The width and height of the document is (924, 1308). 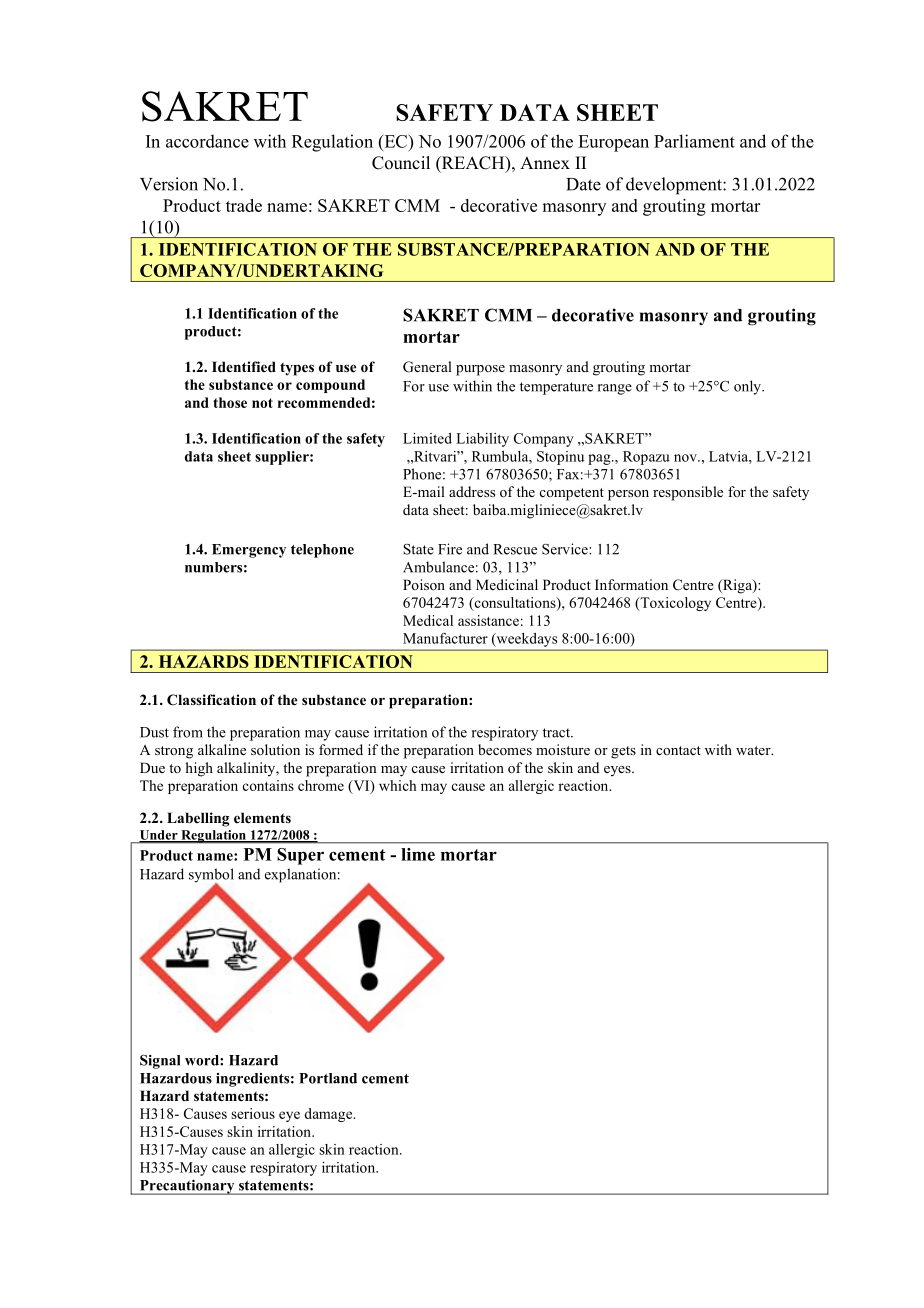 What do you see at coordinates (187, 1187) in the document?
I see `Precautionary` at bounding box center [187, 1187].
